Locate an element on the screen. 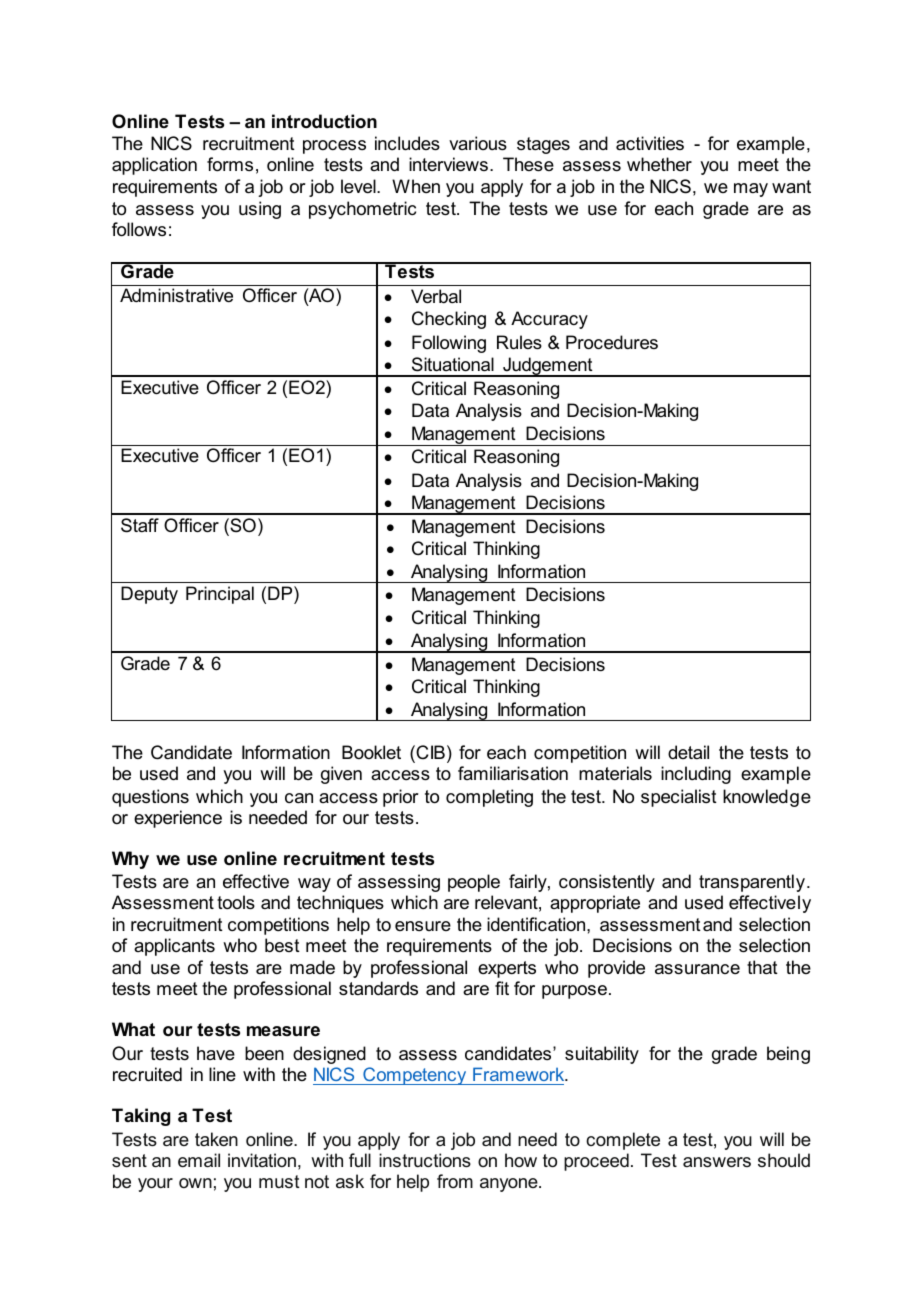 This screenshot has width=924, height=1309. interviews is located at coordinates (448, 164).
